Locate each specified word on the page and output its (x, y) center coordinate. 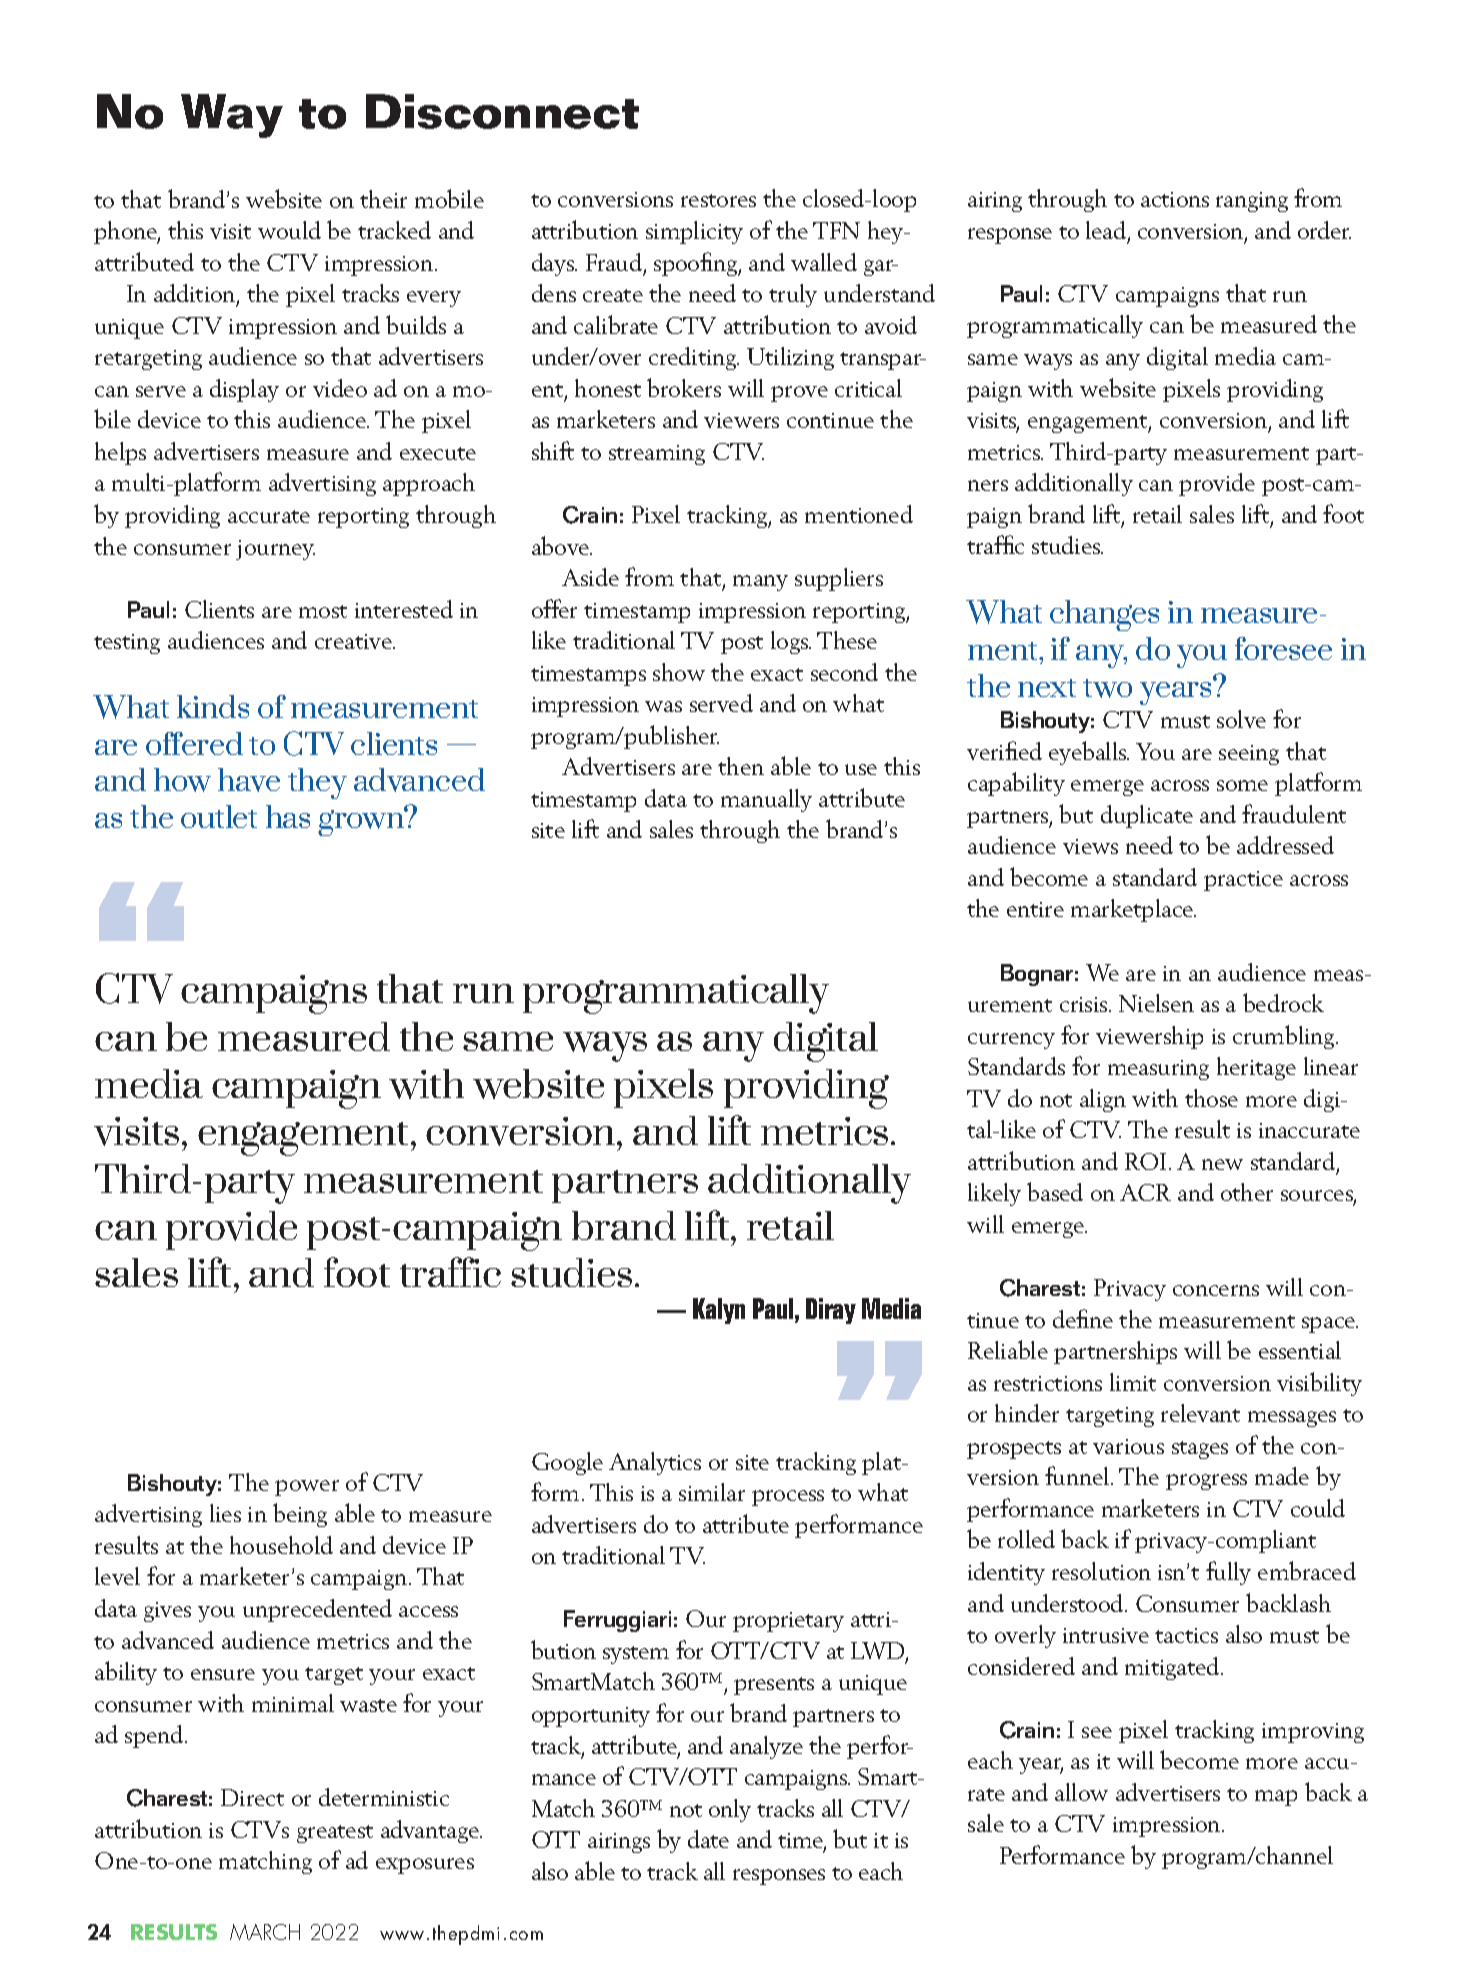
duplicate (1147, 816)
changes (1104, 615)
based (1055, 1191)
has (288, 816)
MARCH (265, 1932)
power (307, 1488)
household (281, 1545)
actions (1175, 199)
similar (712, 1492)
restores (718, 200)
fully (1228, 1573)
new (1222, 1164)
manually (766, 800)
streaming (657, 455)
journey (275, 550)
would (289, 230)
